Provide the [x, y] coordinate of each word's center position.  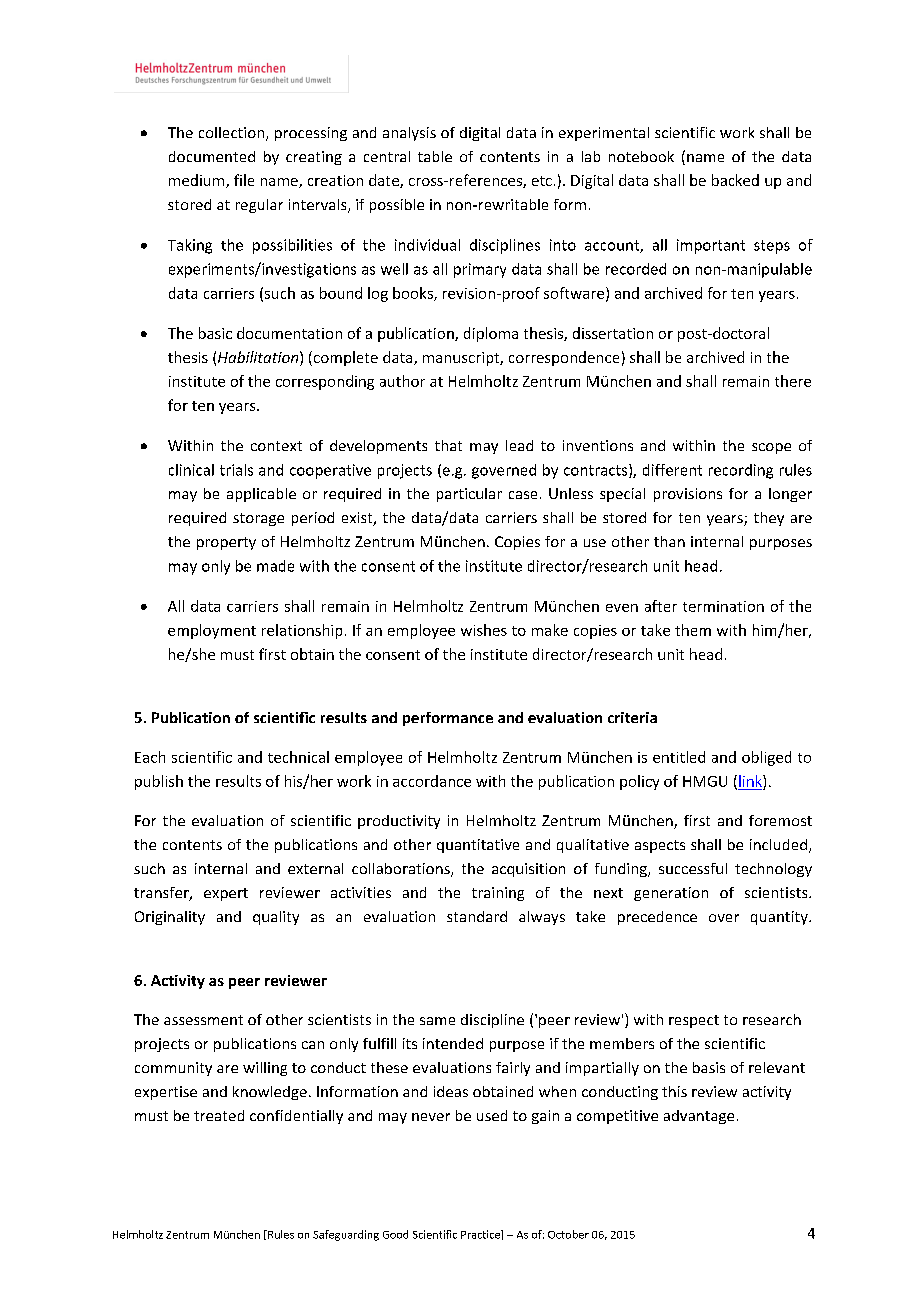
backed [735, 180]
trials [236, 470]
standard [477, 916]
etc [542, 181]
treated [219, 1115]
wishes [484, 630]
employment [212, 631]
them [693, 630]
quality [276, 918]
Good [395, 1234]
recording [741, 471]
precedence [657, 918]
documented [212, 156]
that [448, 445]
